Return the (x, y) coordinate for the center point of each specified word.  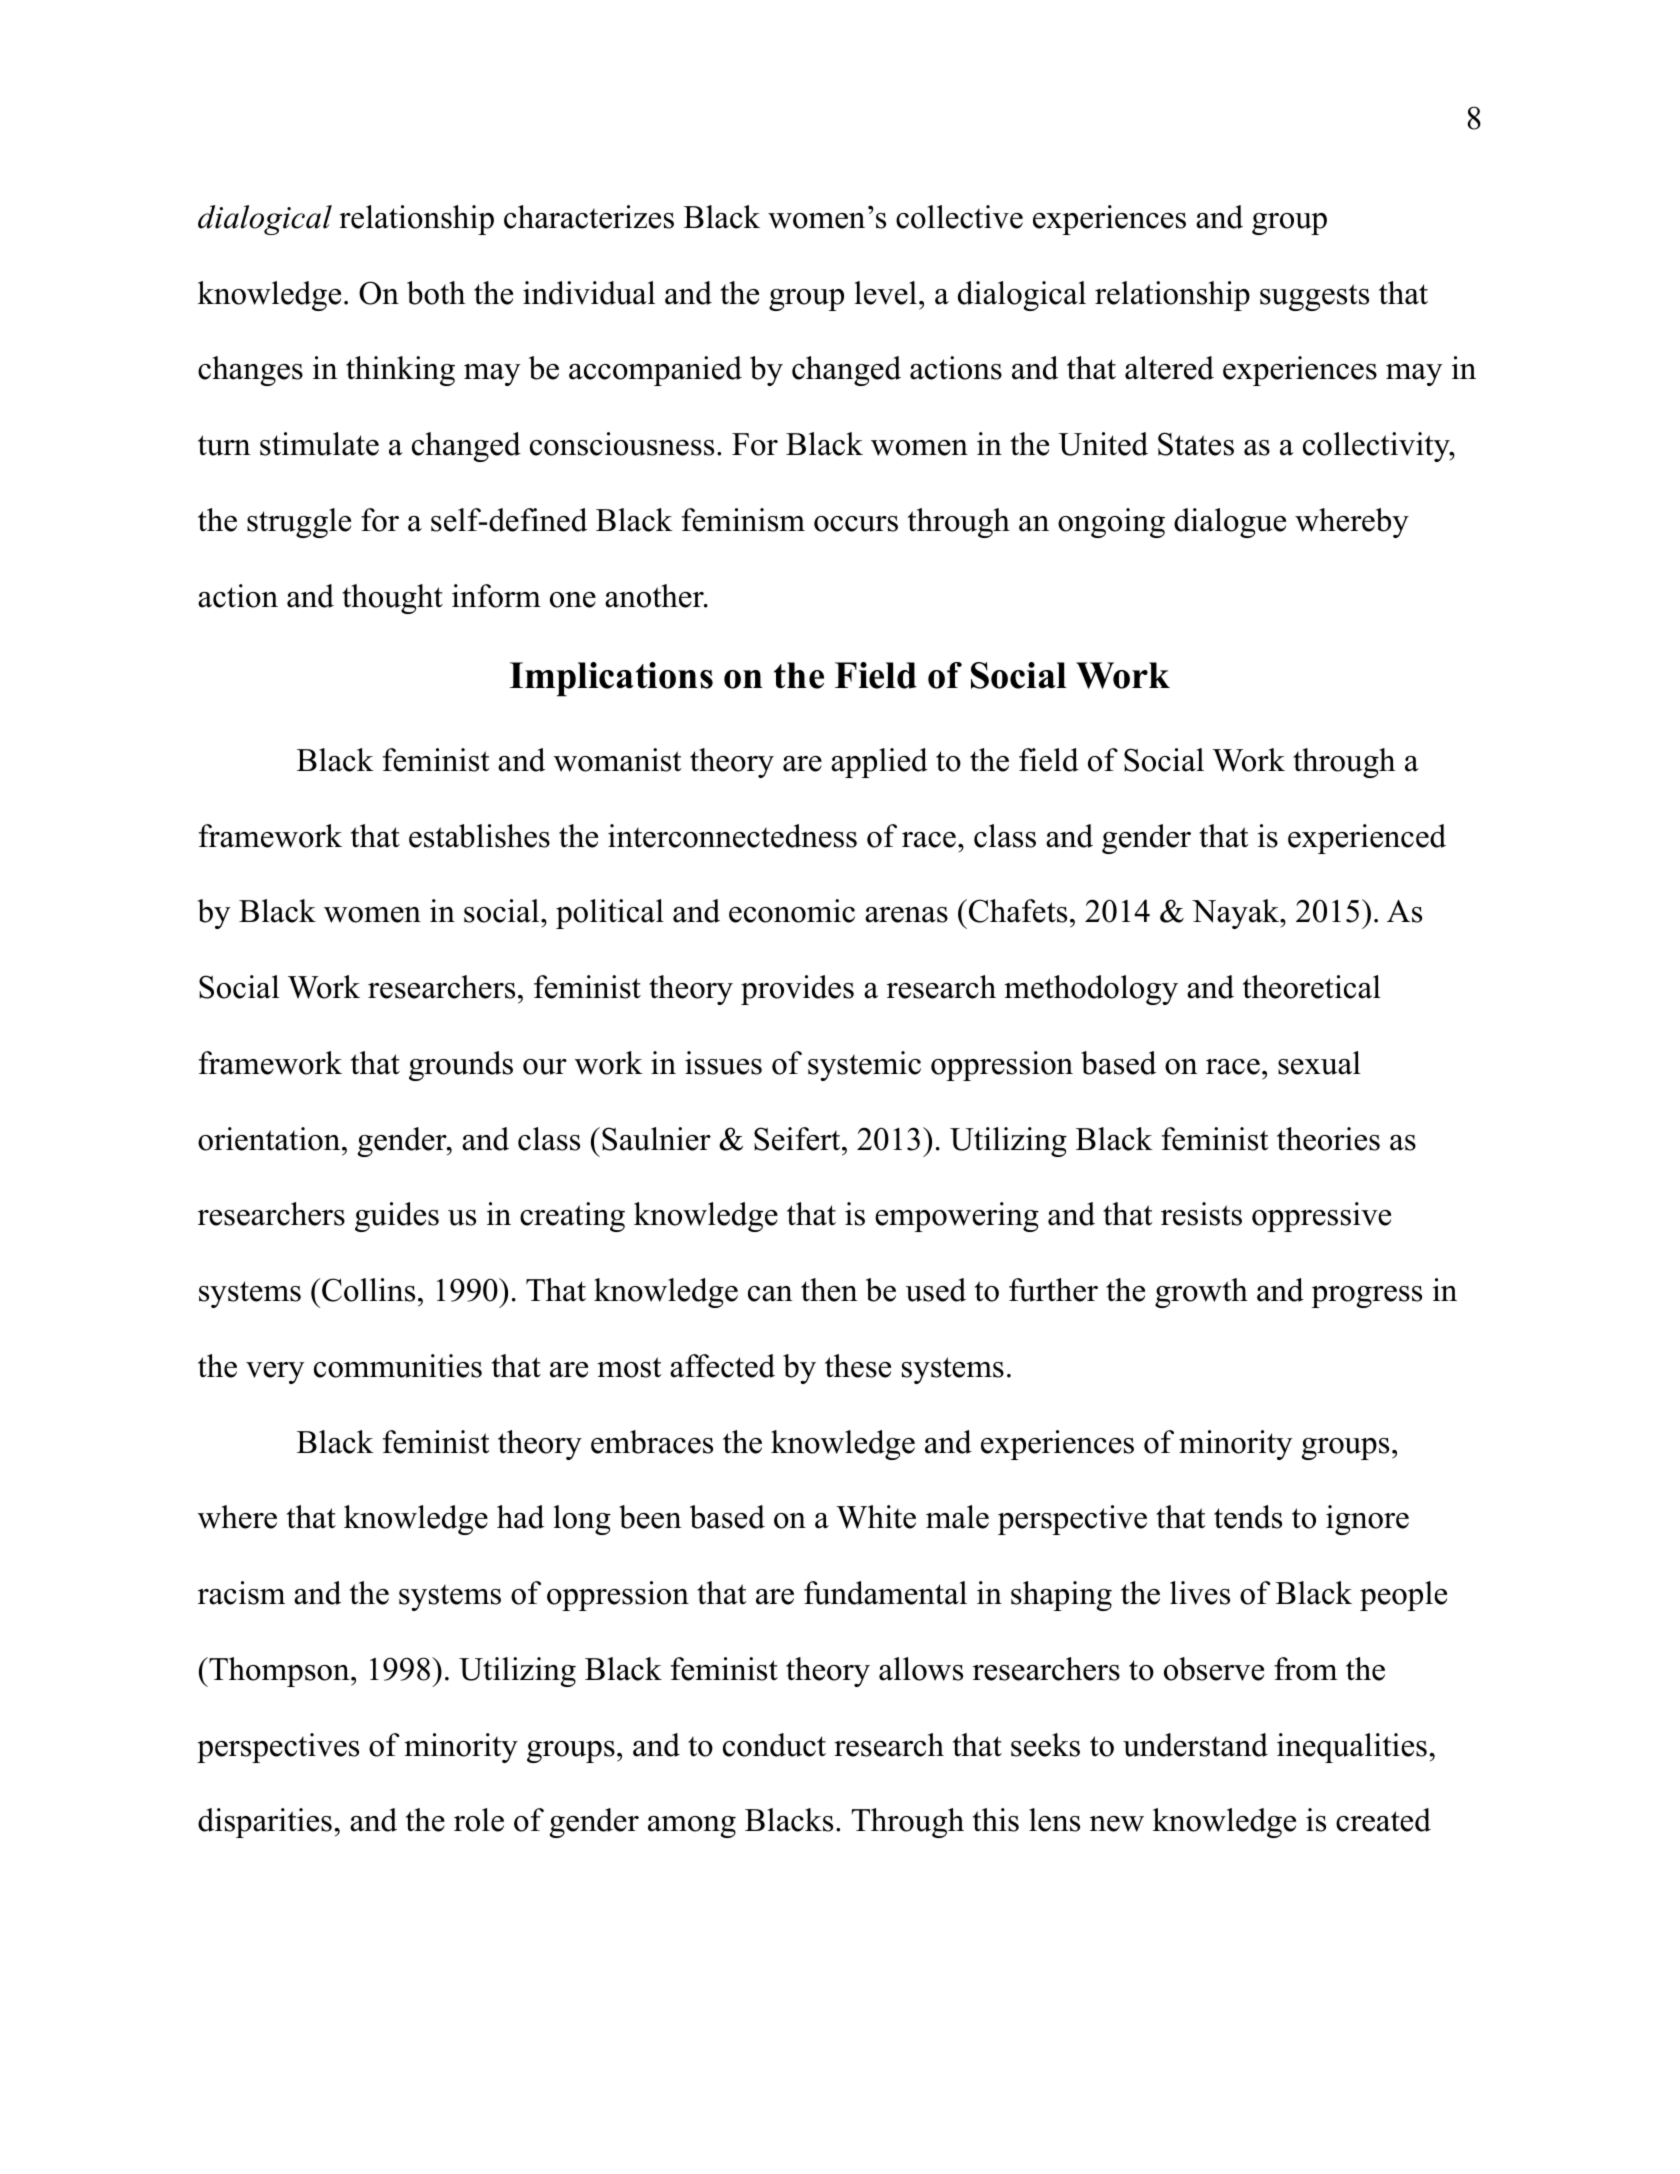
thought (392, 599)
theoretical (1312, 987)
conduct (774, 1745)
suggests (1314, 297)
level (886, 293)
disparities (265, 1823)
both (436, 293)
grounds (461, 1066)
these (858, 1366)
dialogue (1230, 523)
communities (398, 1366)
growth (1201, 1293)
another (655, 596)
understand (1195, 1745)
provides (797, 990)
